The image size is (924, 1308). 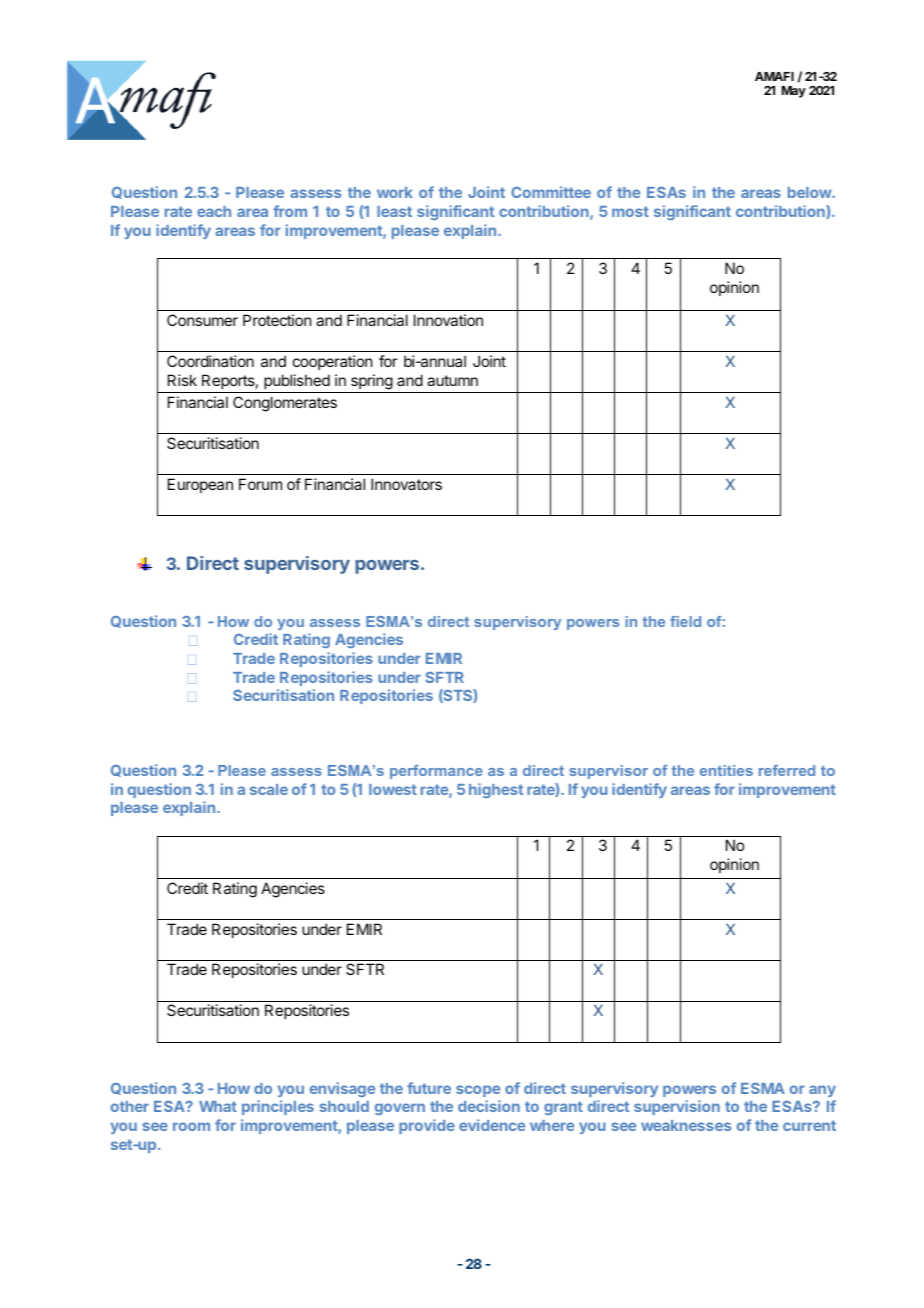 What do you see at coordinates (218, 1106) in the screenshot?
I see `What` at bounding box center [218, 1106].
